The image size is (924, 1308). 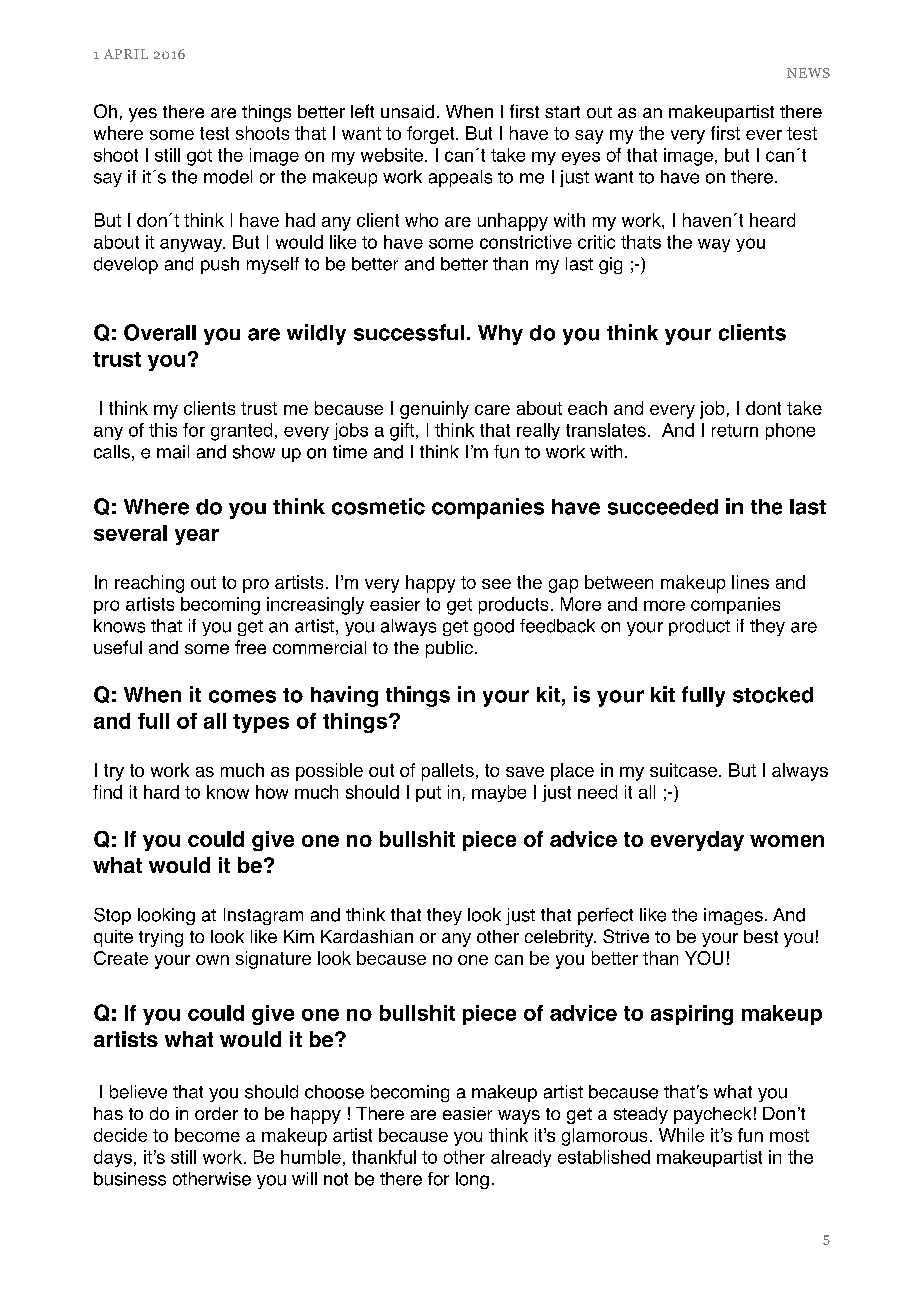 I want to click on NEWS, so click(x=808, y=73).
